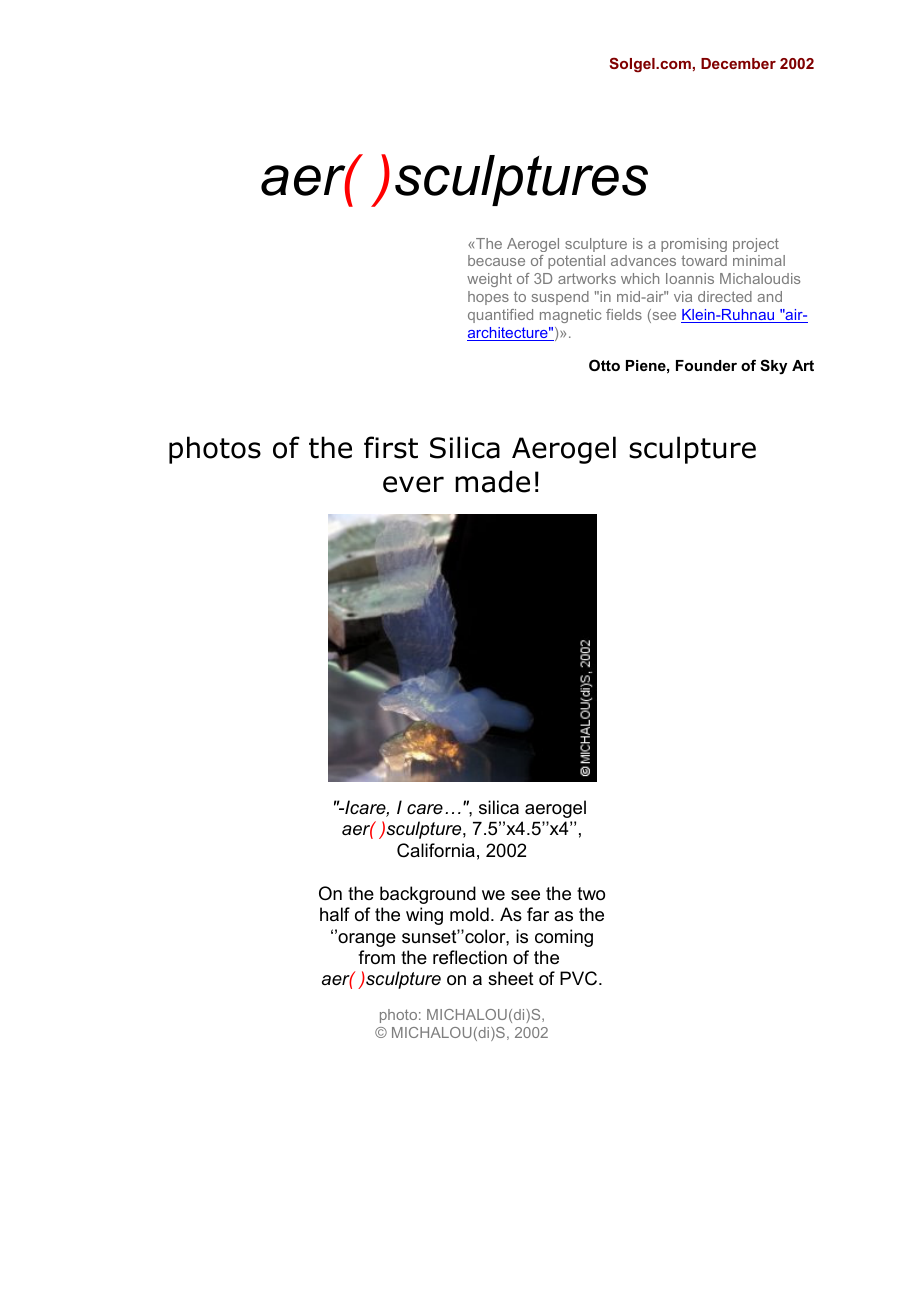 This document has width=924, height=1308. Describe the element at coordinates (496, 260) in the document. I see `because` at that location.
